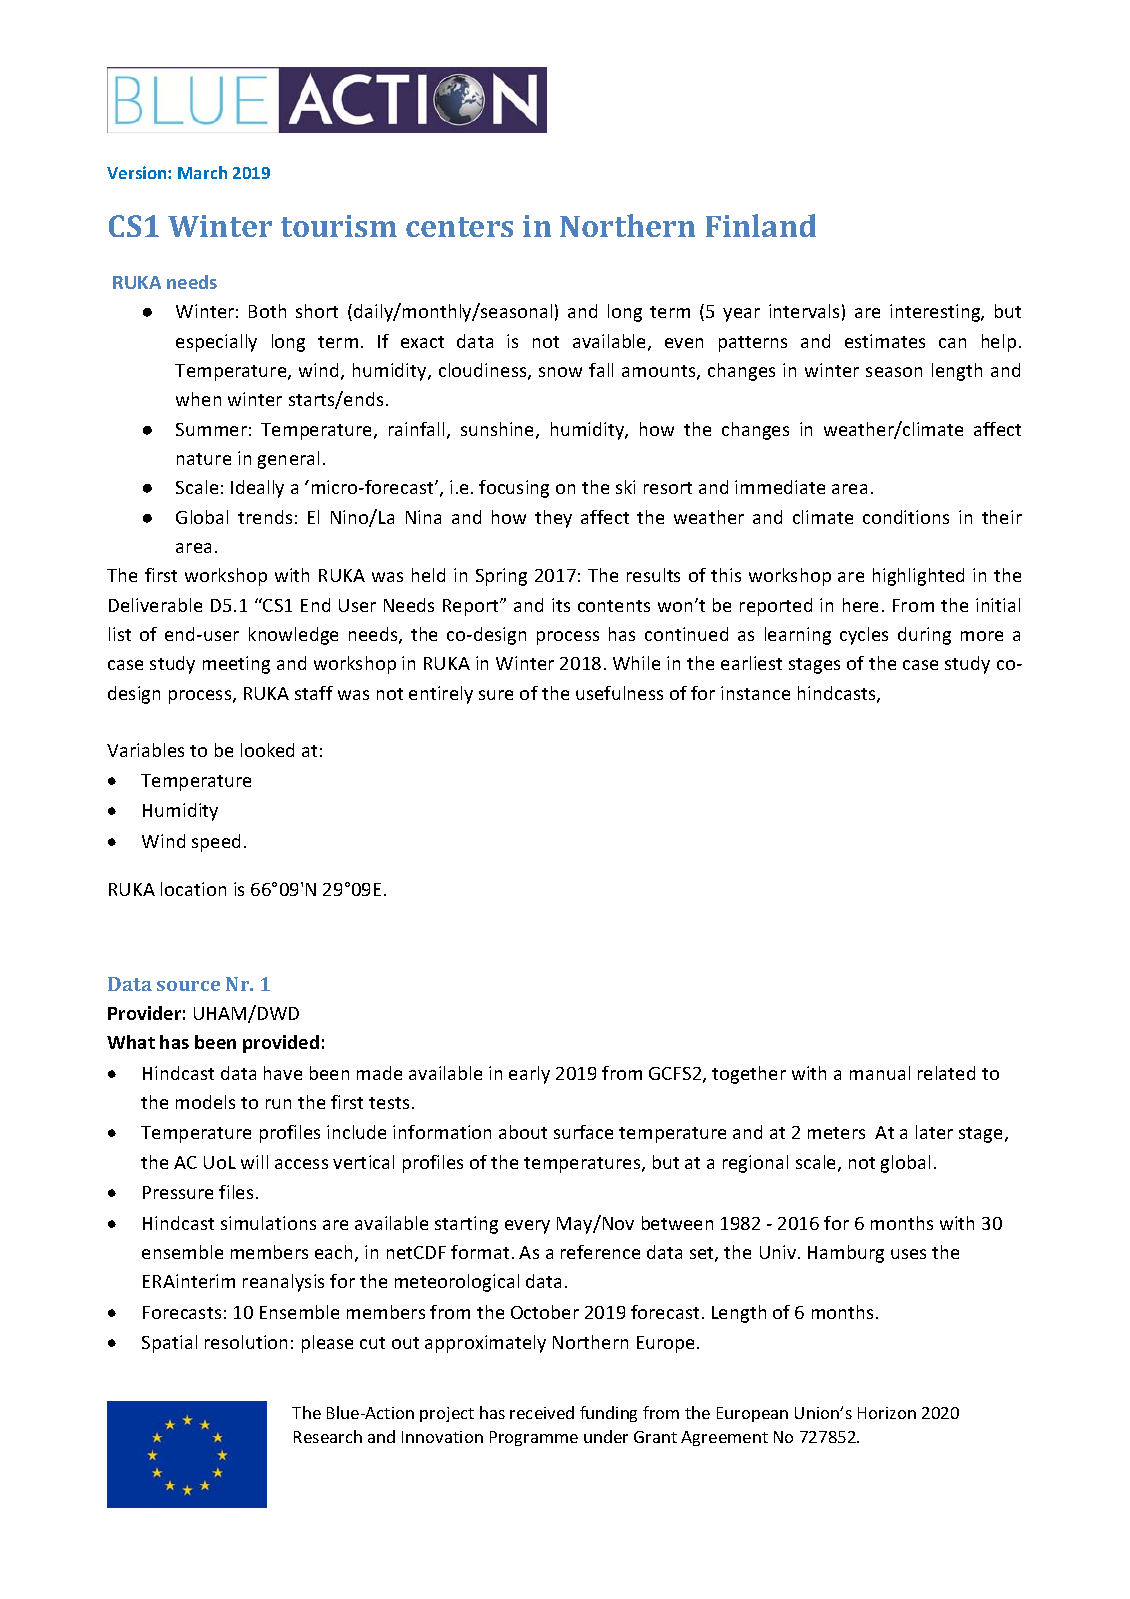 Image resolution: width=1130 pixels, height=1599 pixels. Describe the element at coordinates (459, 227) in the image. I see `centers` at that location.
